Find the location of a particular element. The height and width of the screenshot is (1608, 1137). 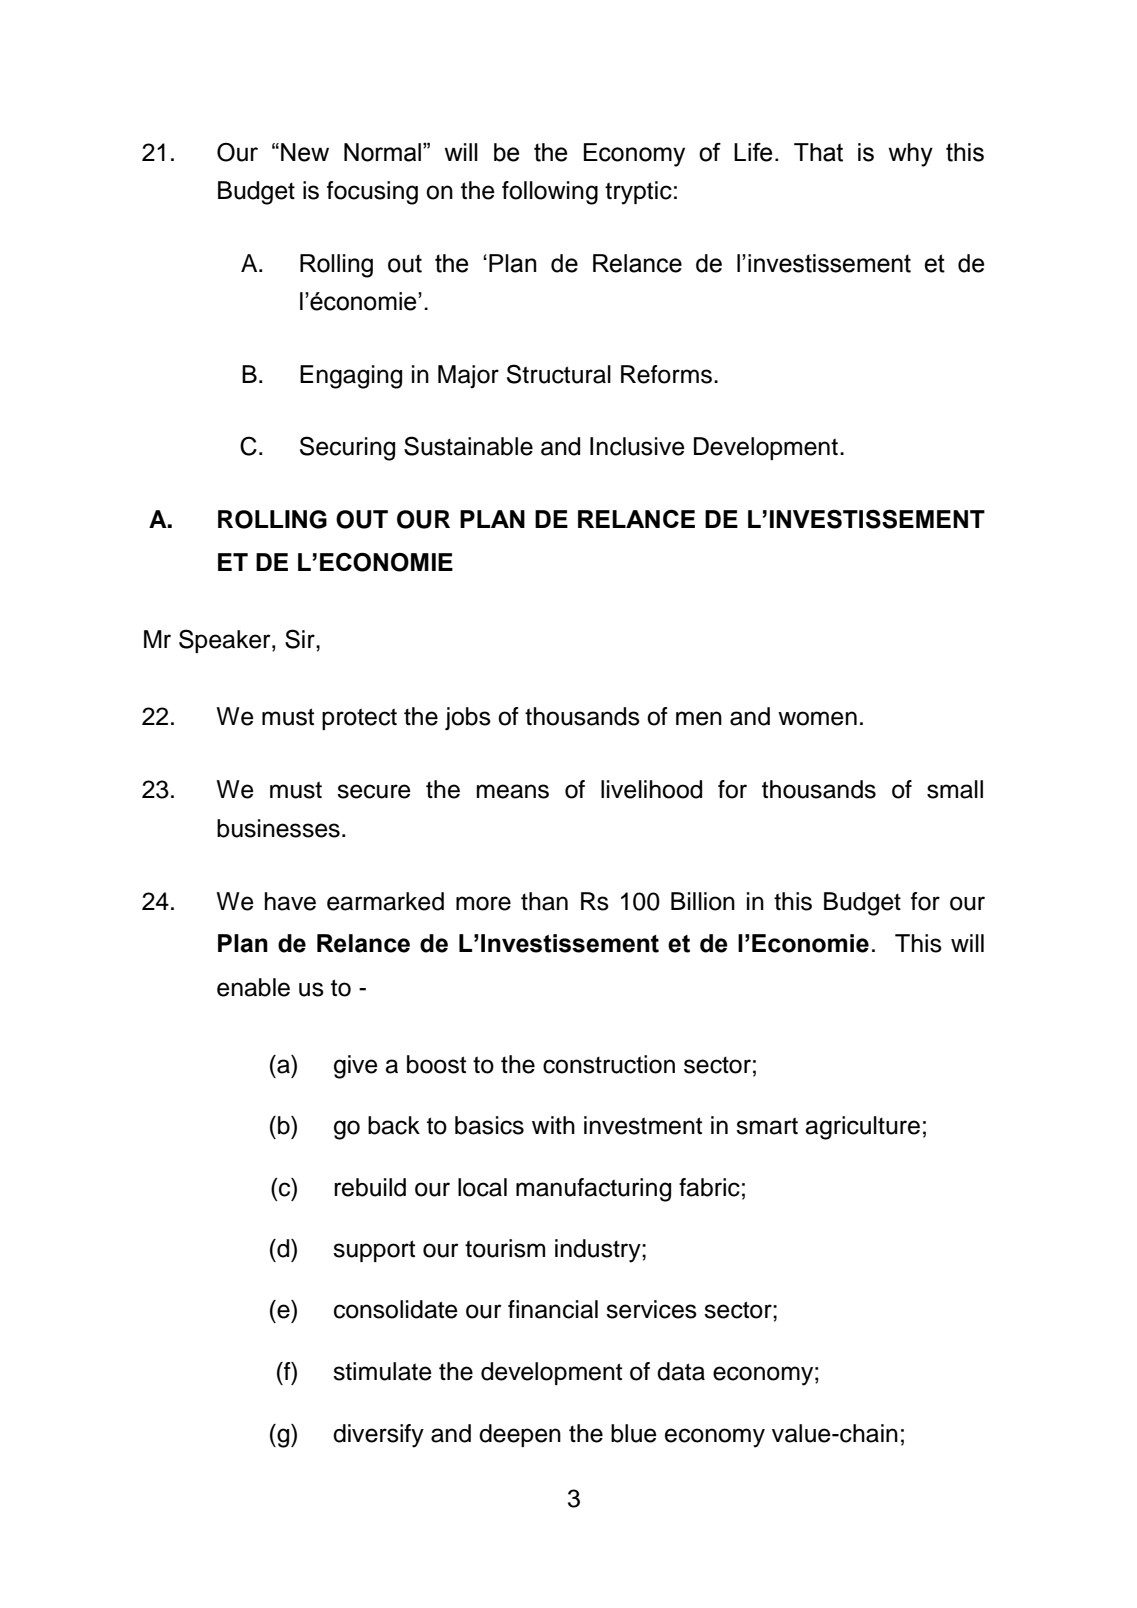

give is located at coordinates (356, 1067).
